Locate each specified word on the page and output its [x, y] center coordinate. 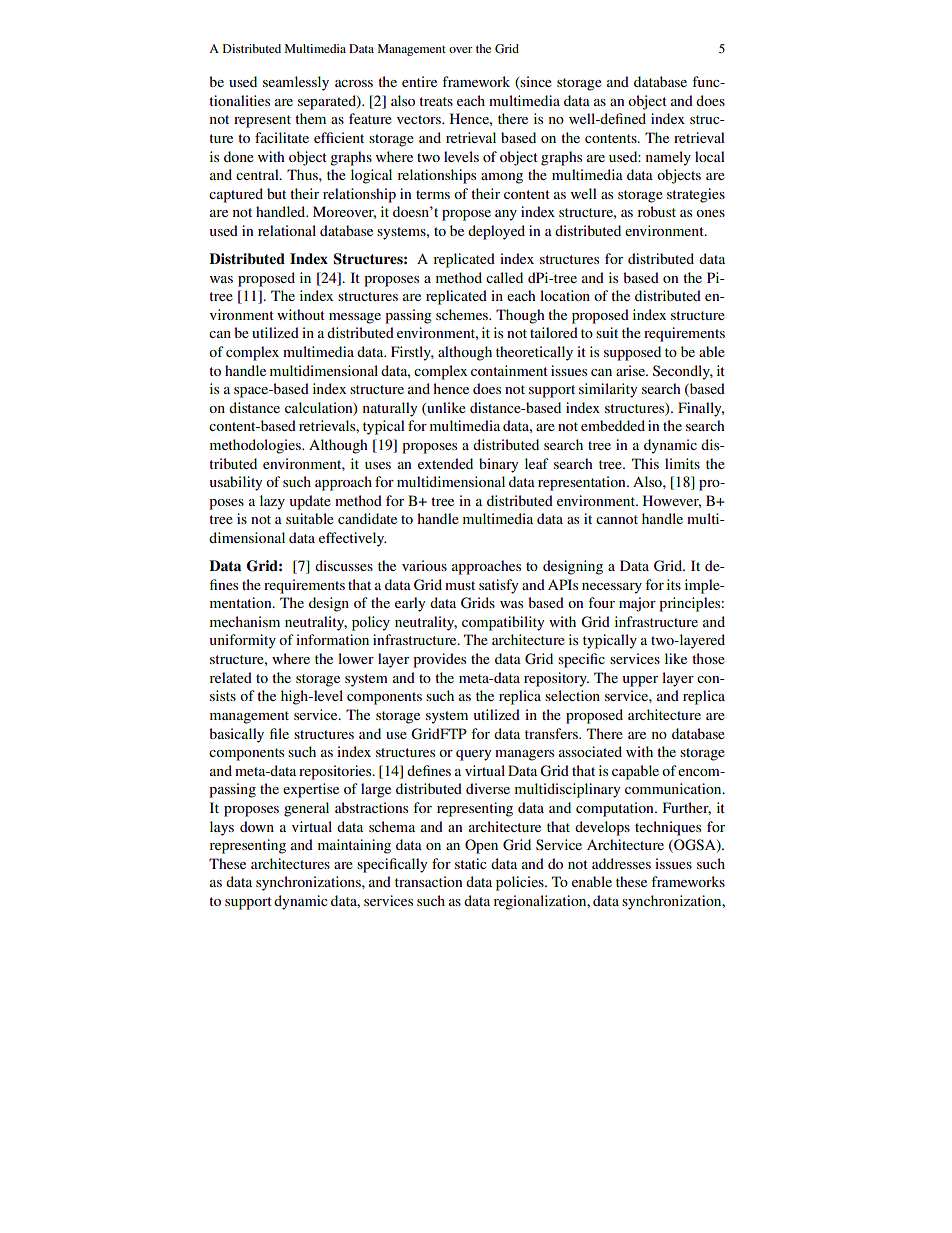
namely [668, 158]
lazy [272, 502]
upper [640, 681]
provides [439, 660]
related [231, 677]
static [471, 863]
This [645, 463]
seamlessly [296, 83]
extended [445, 463]
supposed [632, 353]
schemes [463, 314]
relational [287, 230]
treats [436, 101]
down [257, 826]
